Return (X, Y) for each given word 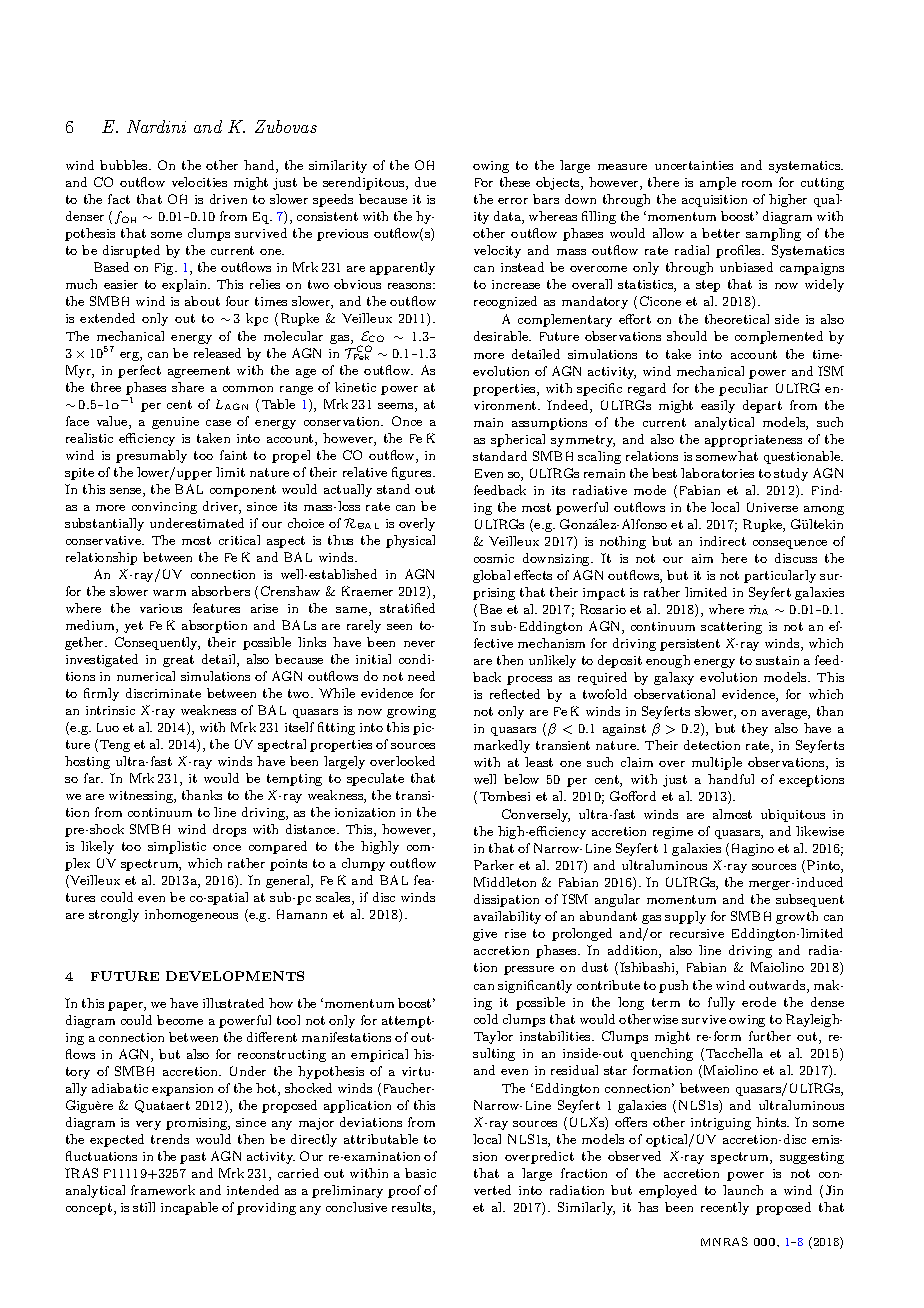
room (757, 184)
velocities (199, 182)
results (413, 1208)
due (425, 182)
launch (743, 1190)
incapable (189, 1208)
